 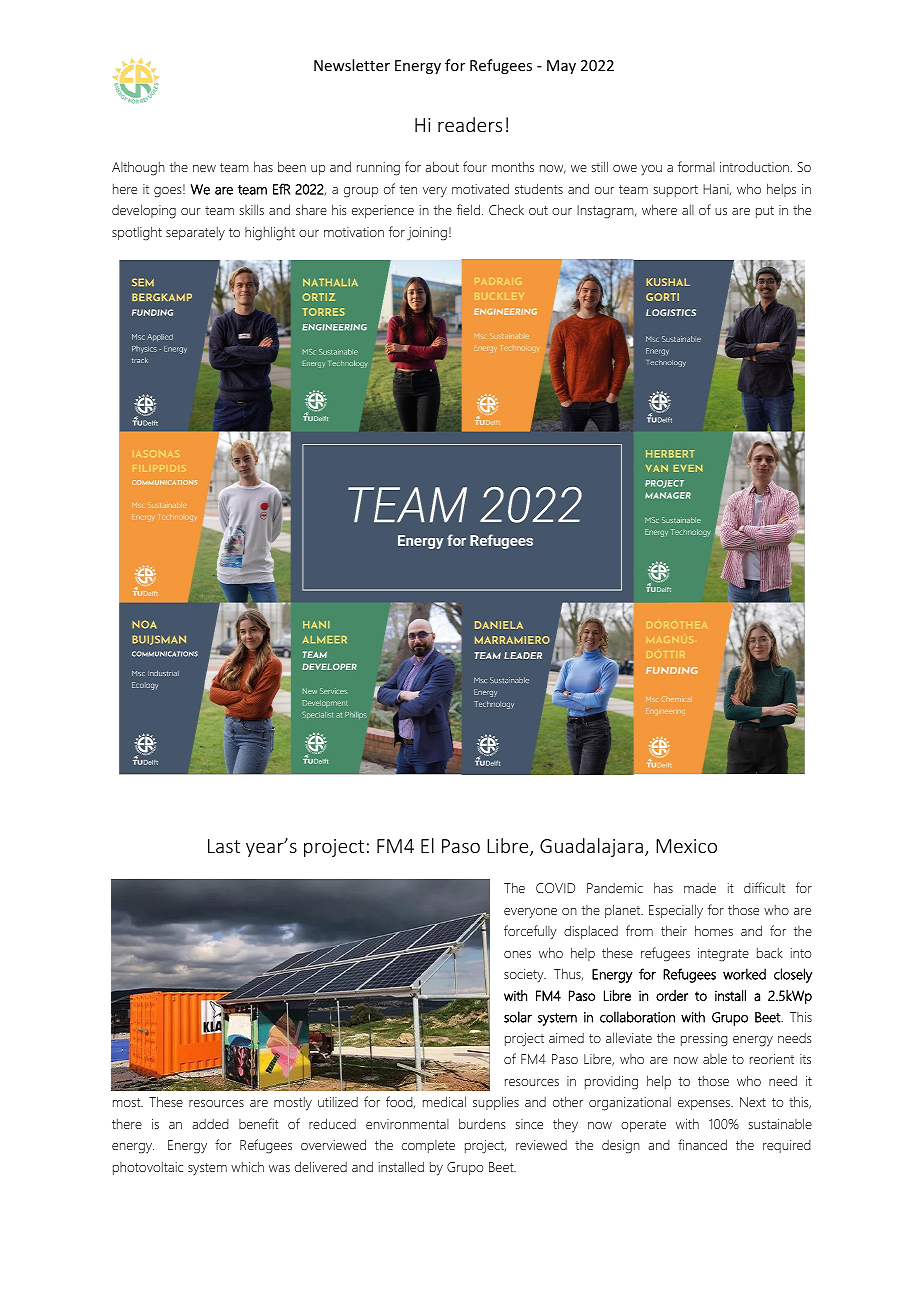 What do you see at coordinates (696, 166) in the screenshot?
I see `formal` at bounding box center [696, 166].
